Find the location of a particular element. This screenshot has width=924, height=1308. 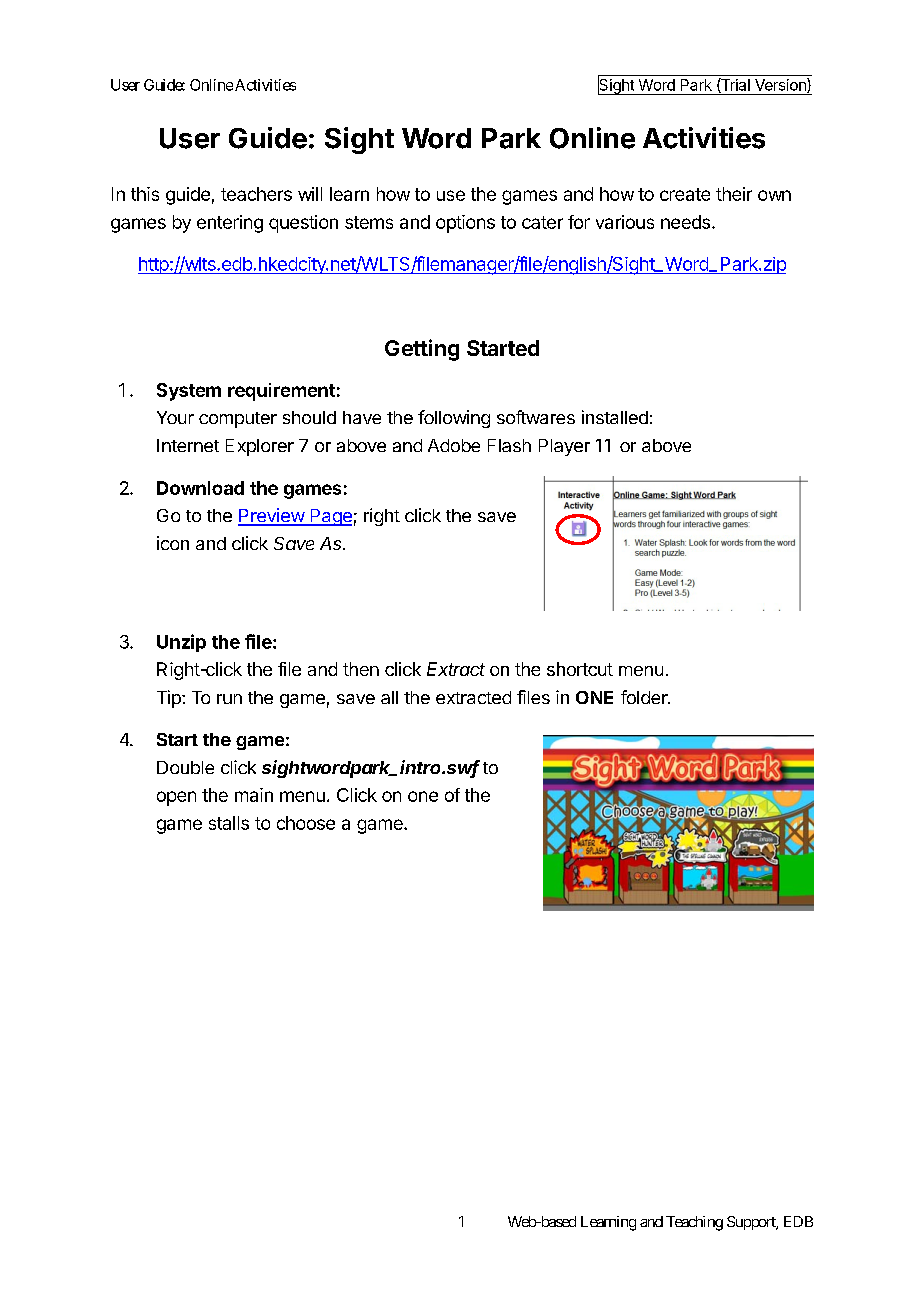

open is located at coordinates (176, 798).
